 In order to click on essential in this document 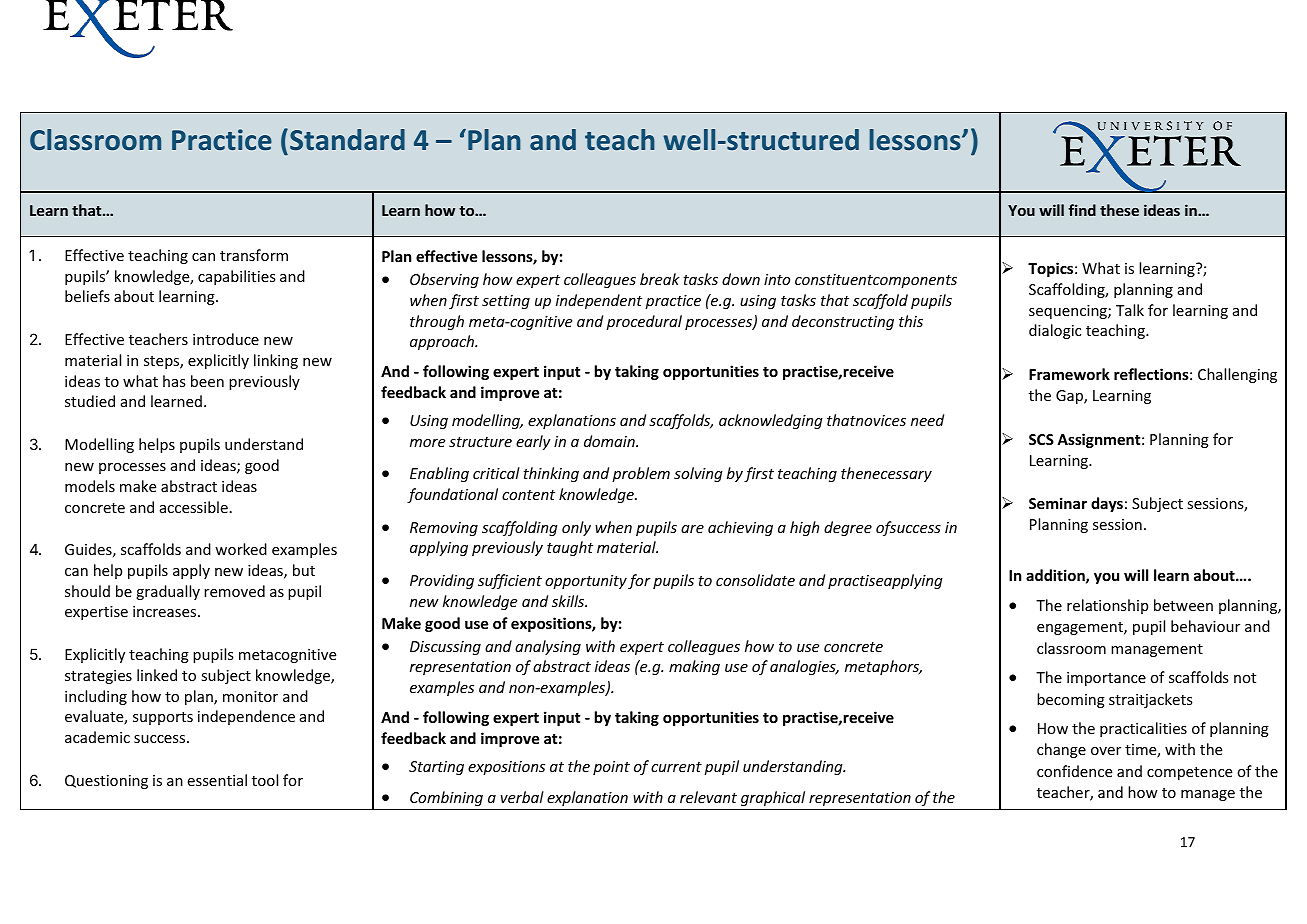, I will do `click(217, 780)`.
